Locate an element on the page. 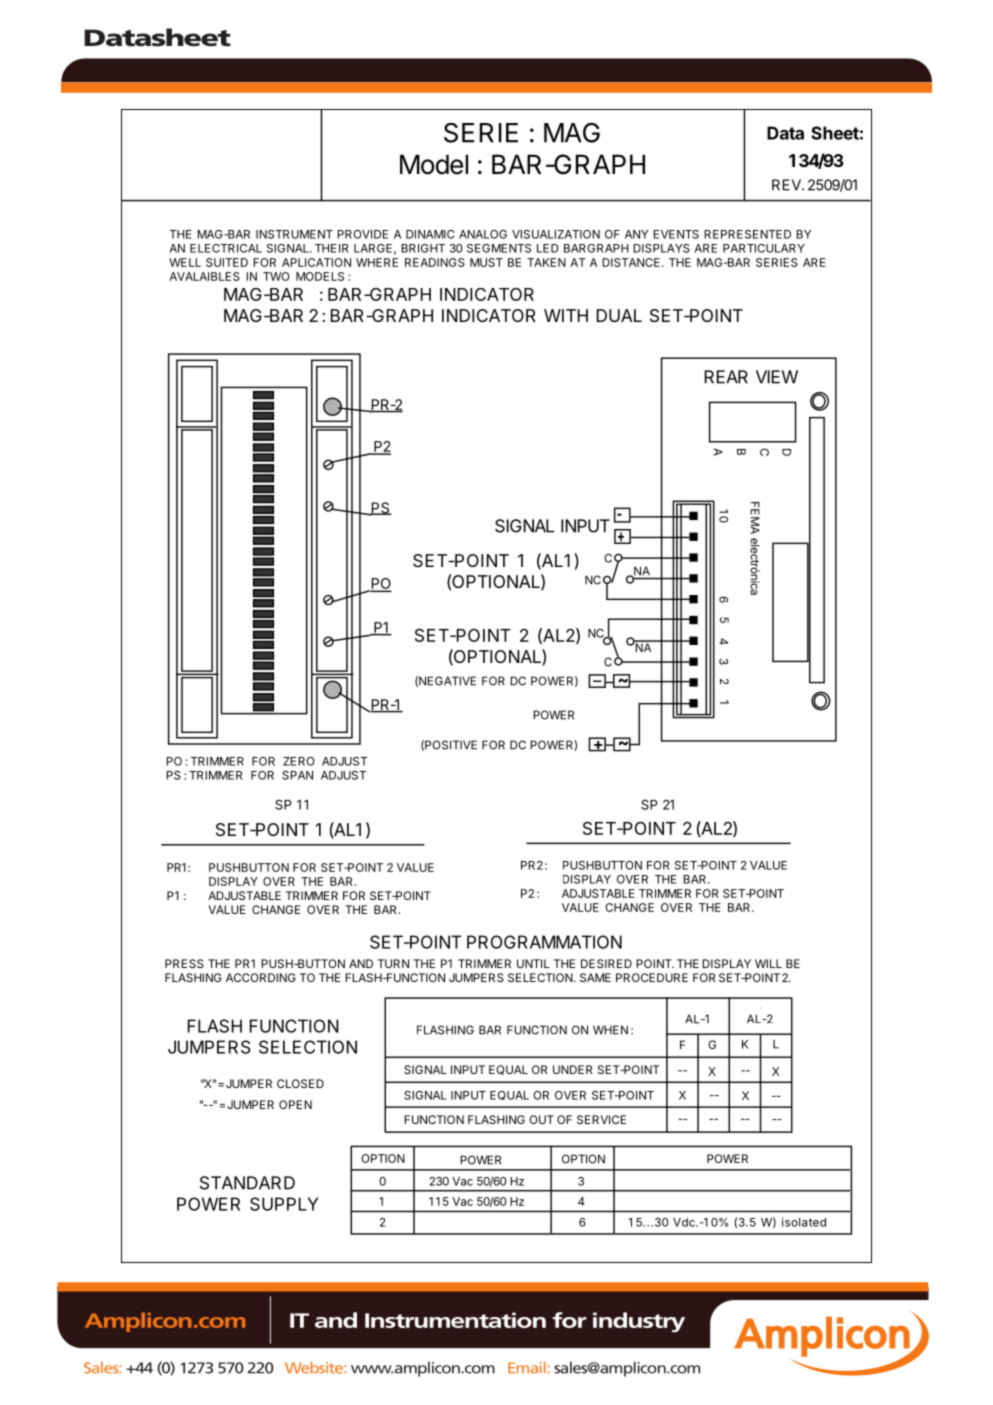 This image has width=993, height=1405. ZERO is located at coordinates (299, 761).
